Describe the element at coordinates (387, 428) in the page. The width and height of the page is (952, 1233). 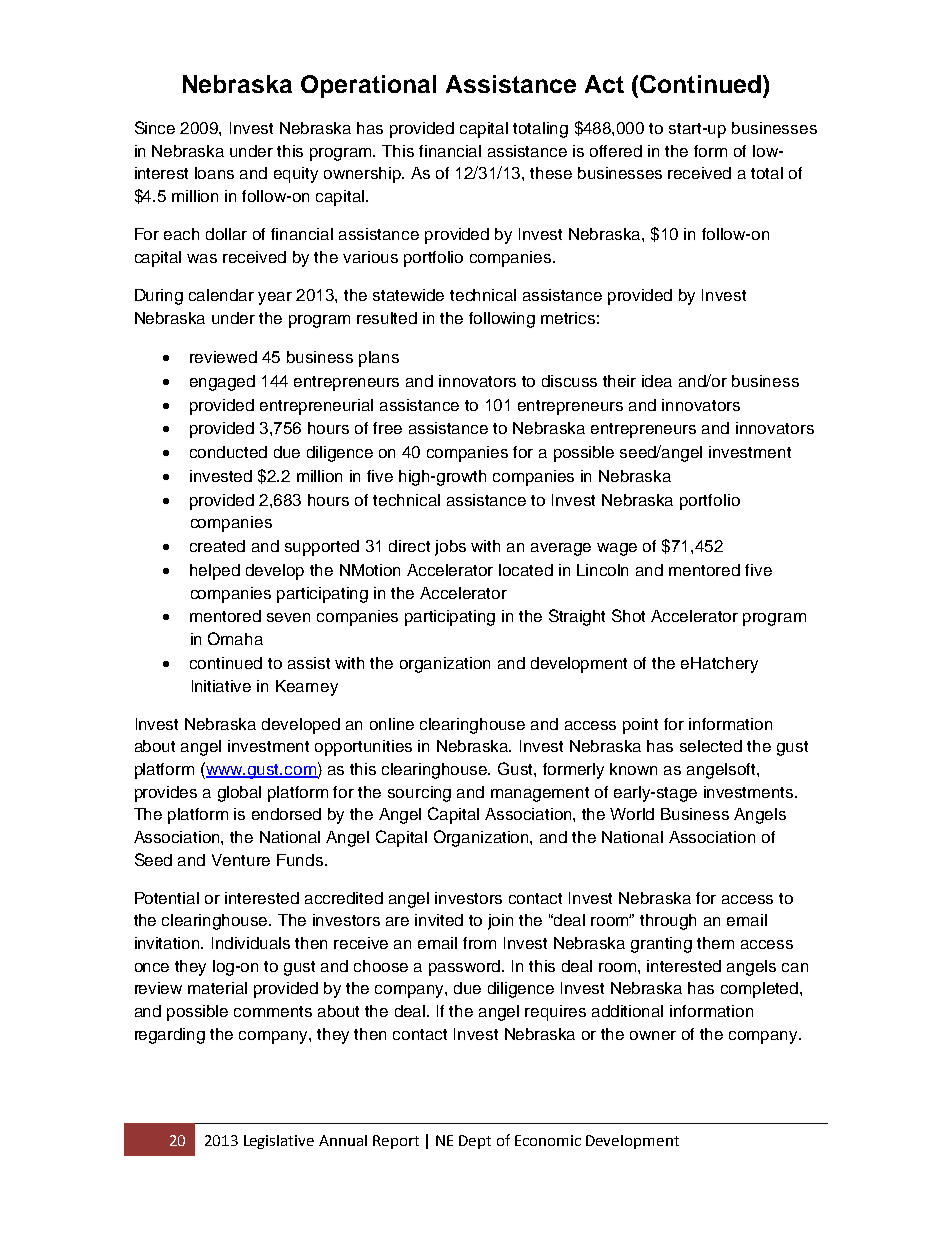
I see `free` at that location.
